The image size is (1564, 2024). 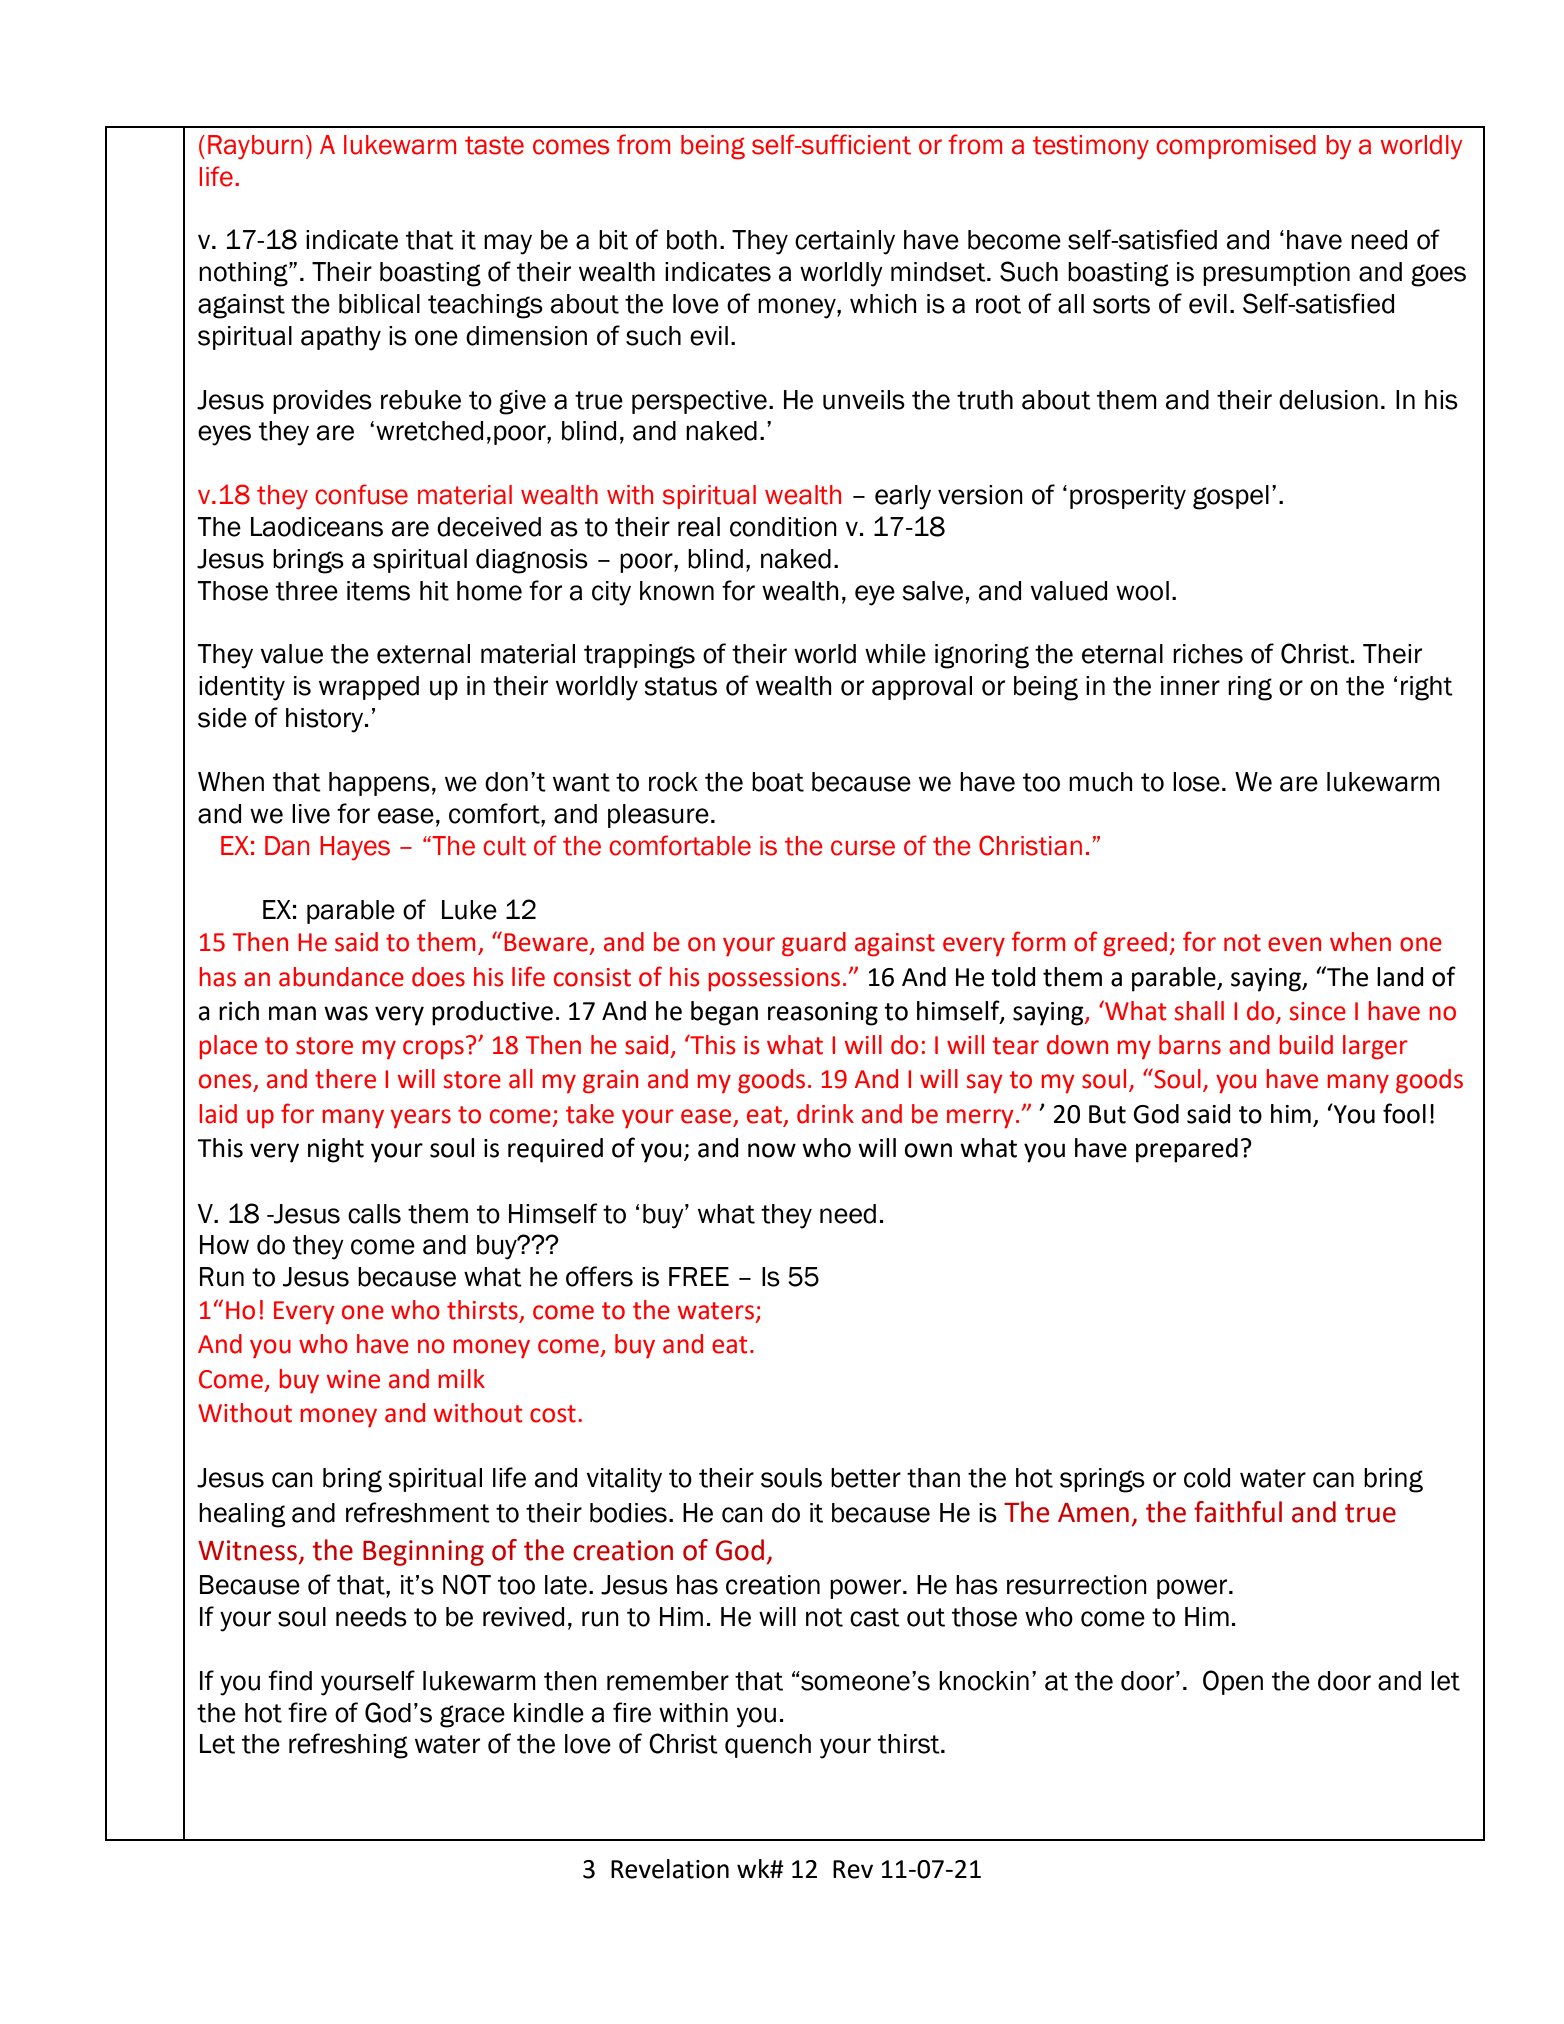 I want to click on certainly, so click(x=845, y=242).
